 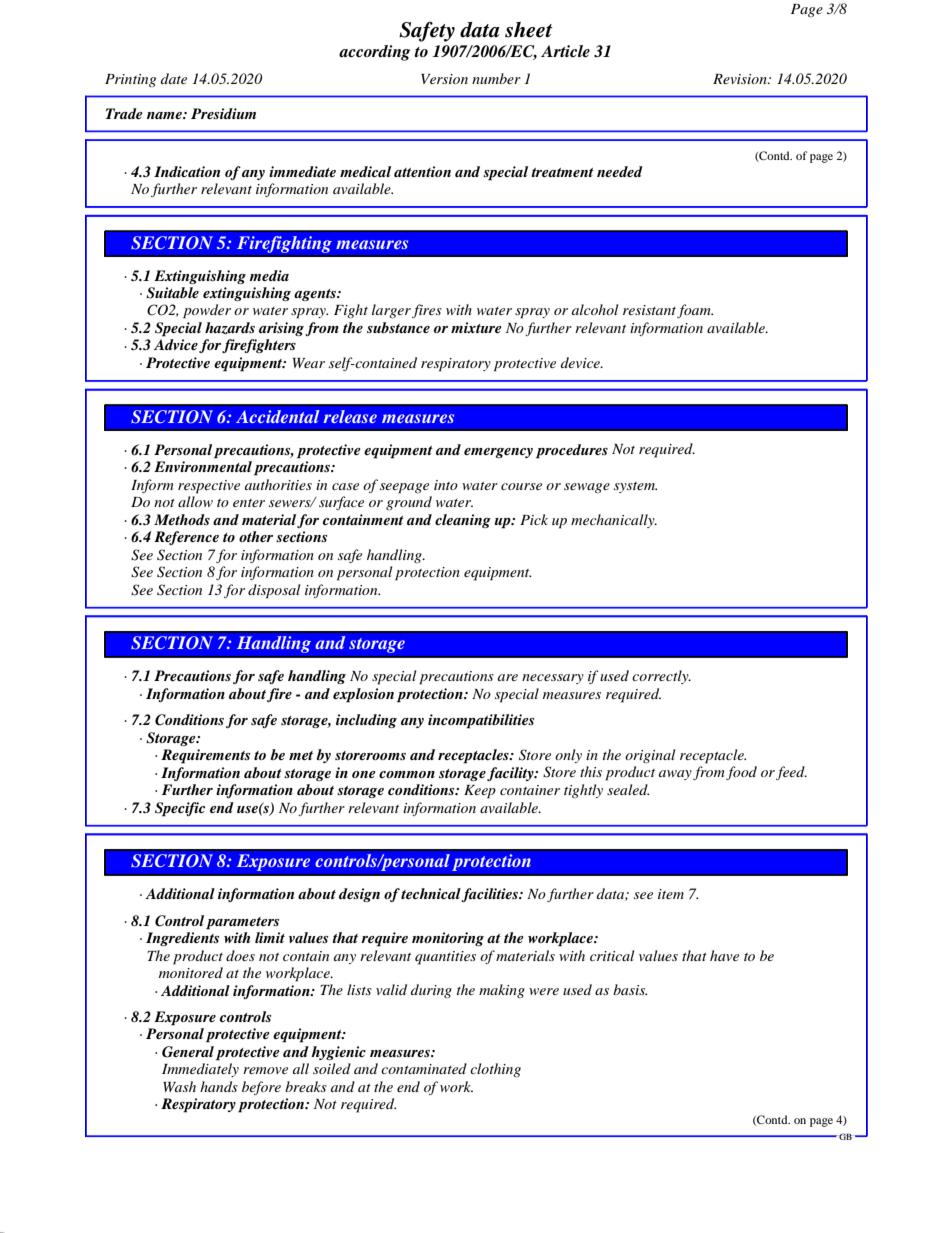 I want to click on basis, so click(x=630, y=989).
